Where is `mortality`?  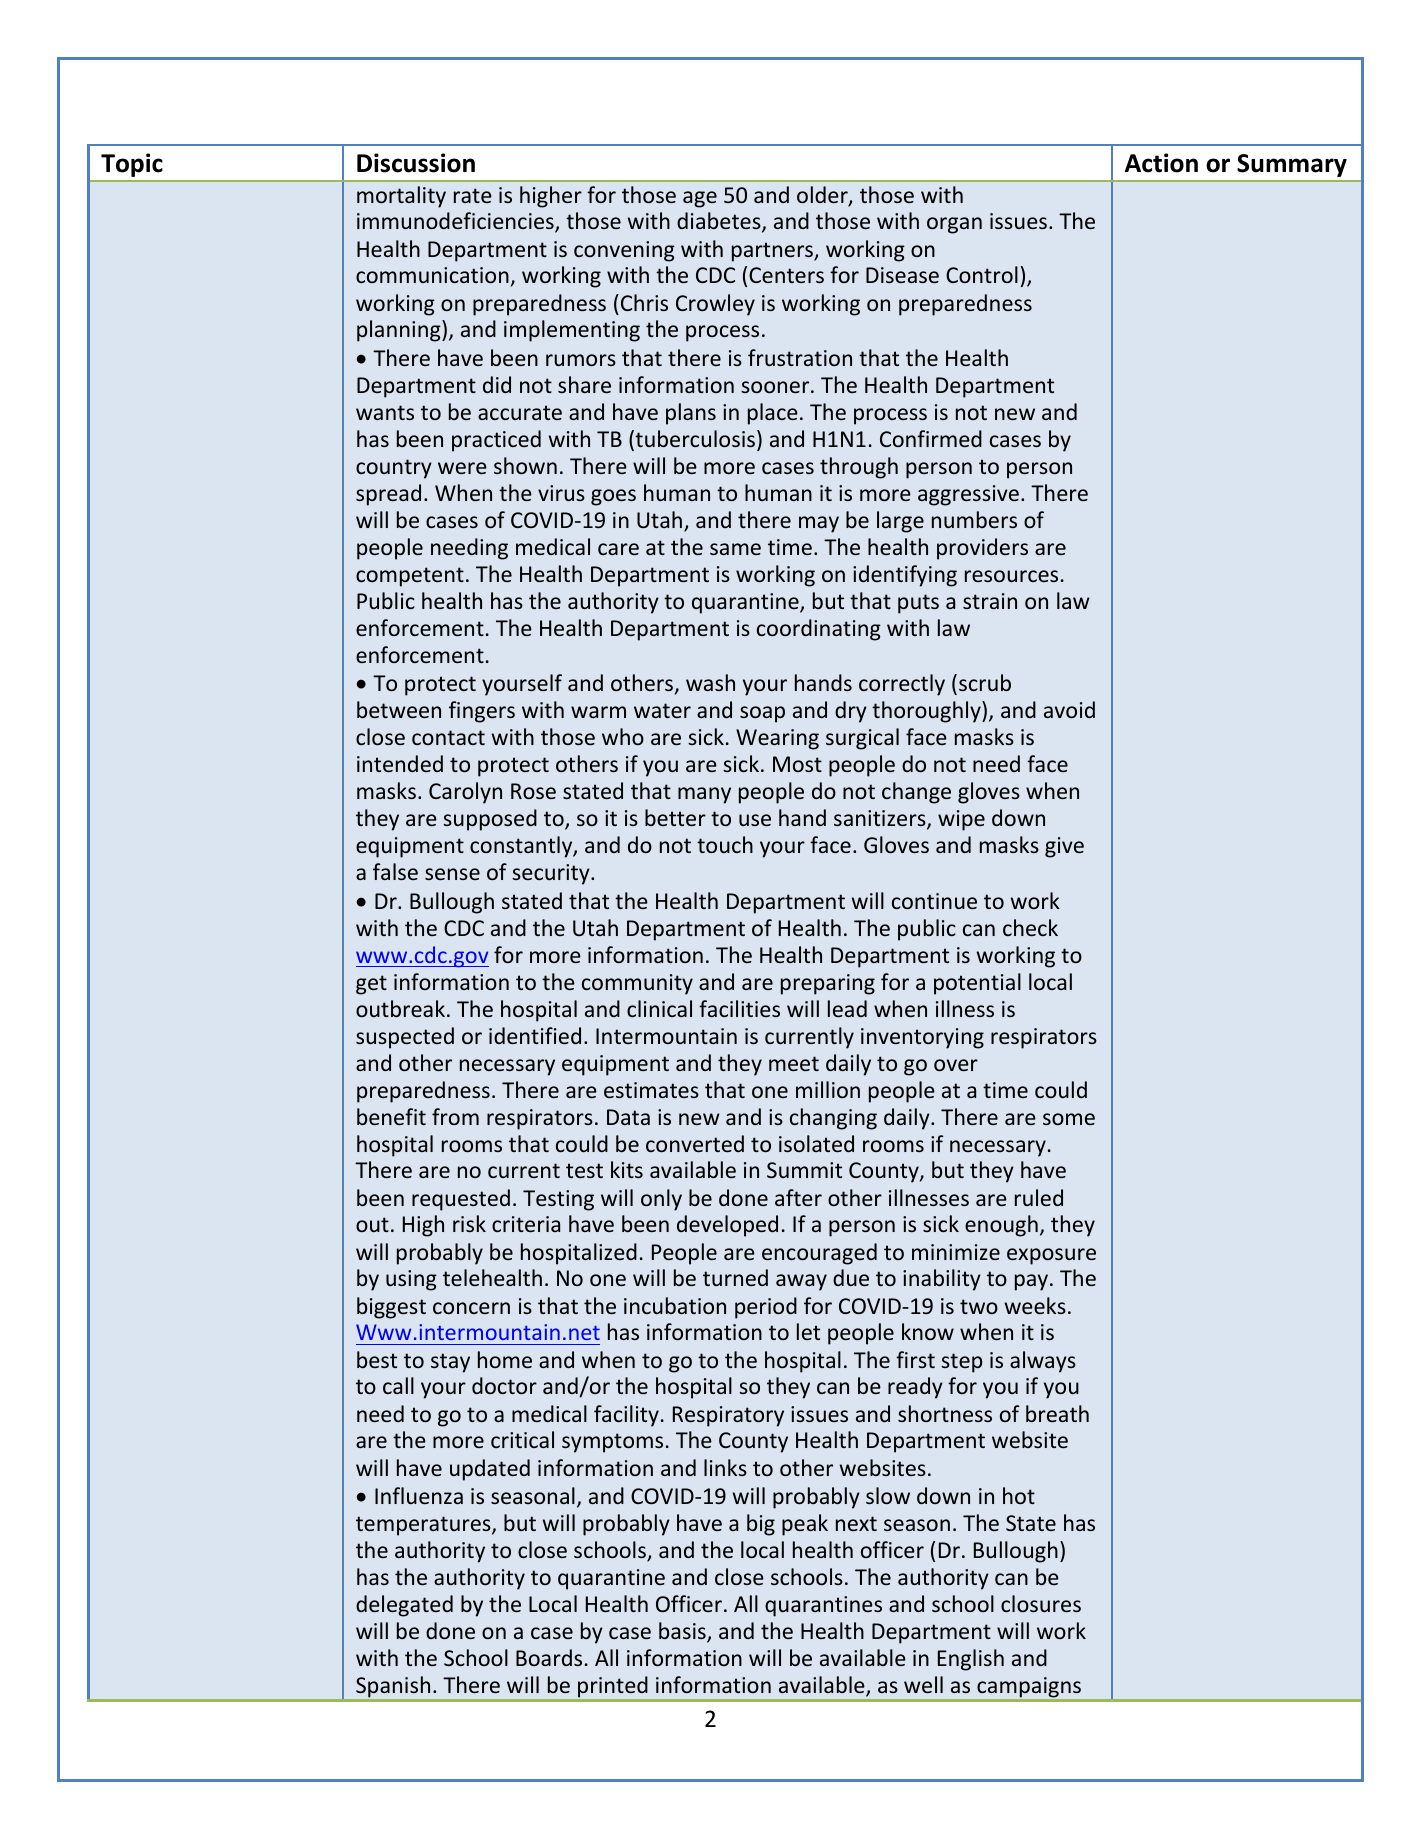 mortality is located at coordinates (401, 197).
